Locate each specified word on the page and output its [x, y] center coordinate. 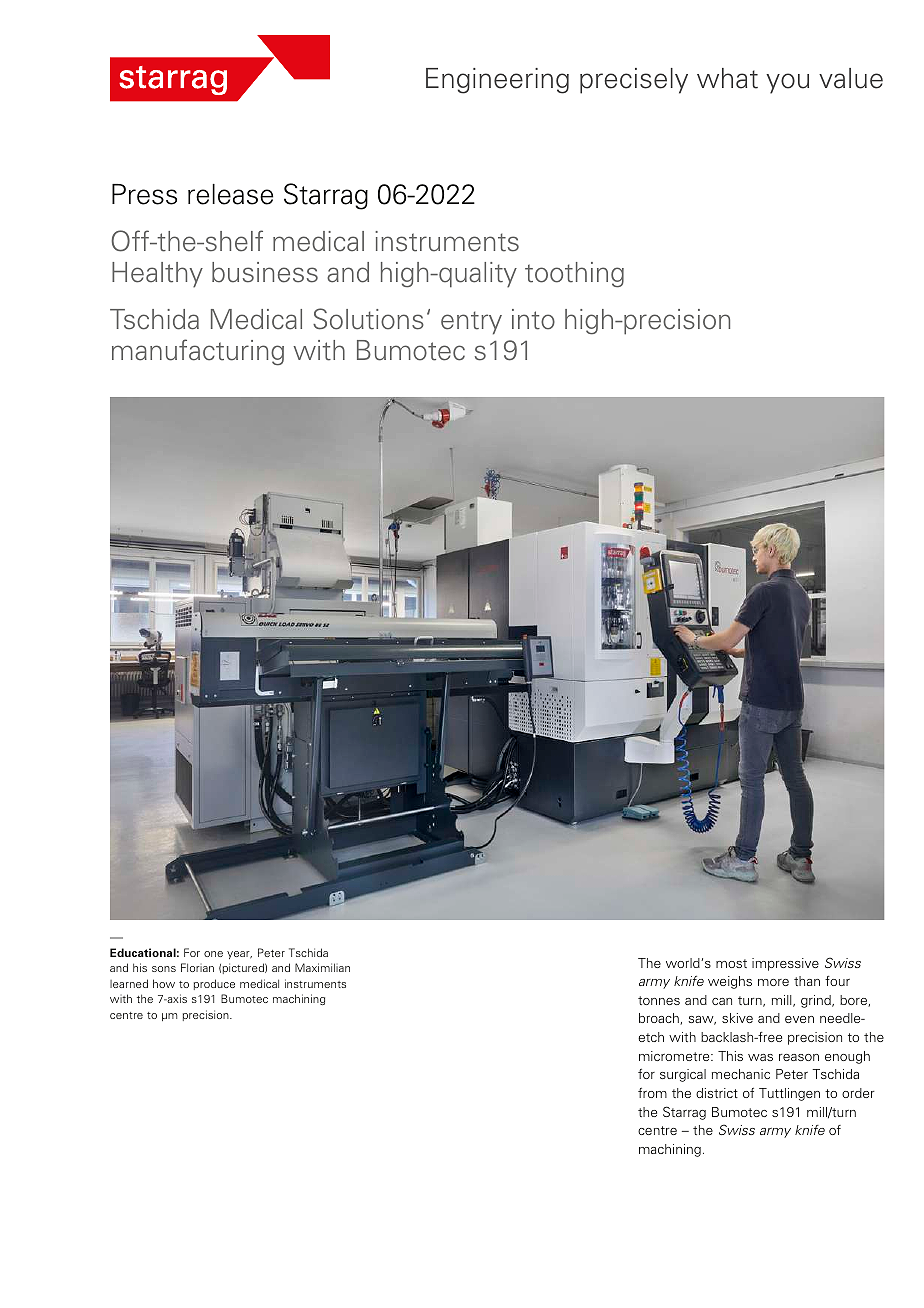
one [213, 954]
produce [214, 984]
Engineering [497, 81]
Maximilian [322, 967]
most [731, 963]
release [230, 194]
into [533, 319]
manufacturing [198, 352]
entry [471, 323]
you [787, 83]
